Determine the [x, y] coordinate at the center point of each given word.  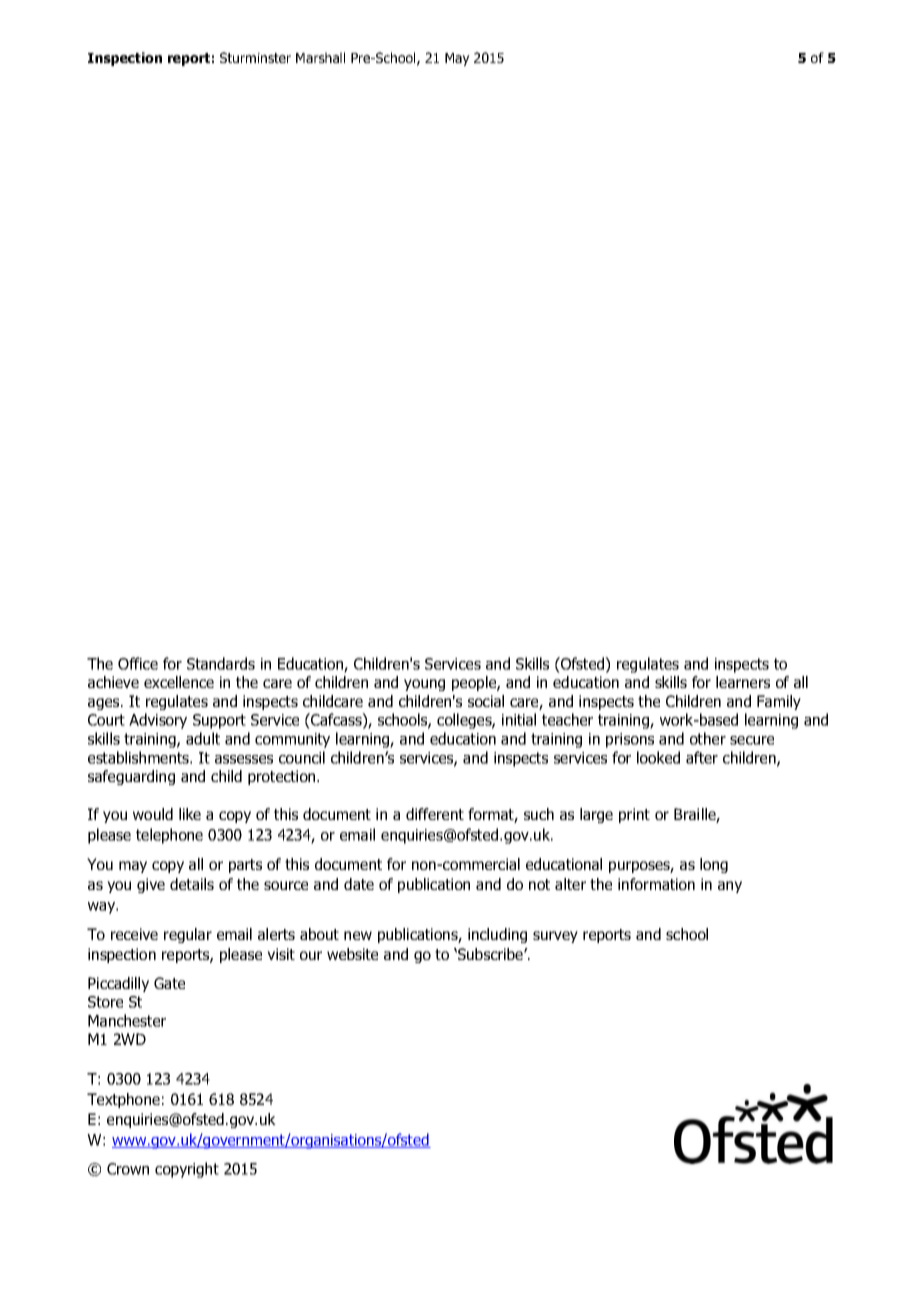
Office [138, 663]
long [714, 865]
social [486, 701]
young [424, 685]
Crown [128, 1169]
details [192, 884]
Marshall [320, 57]
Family [779, 702]
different [435, 814]
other [708, 738]
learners [743, 682]
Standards [221, 663]
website [352, 954]
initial [519, 719]
